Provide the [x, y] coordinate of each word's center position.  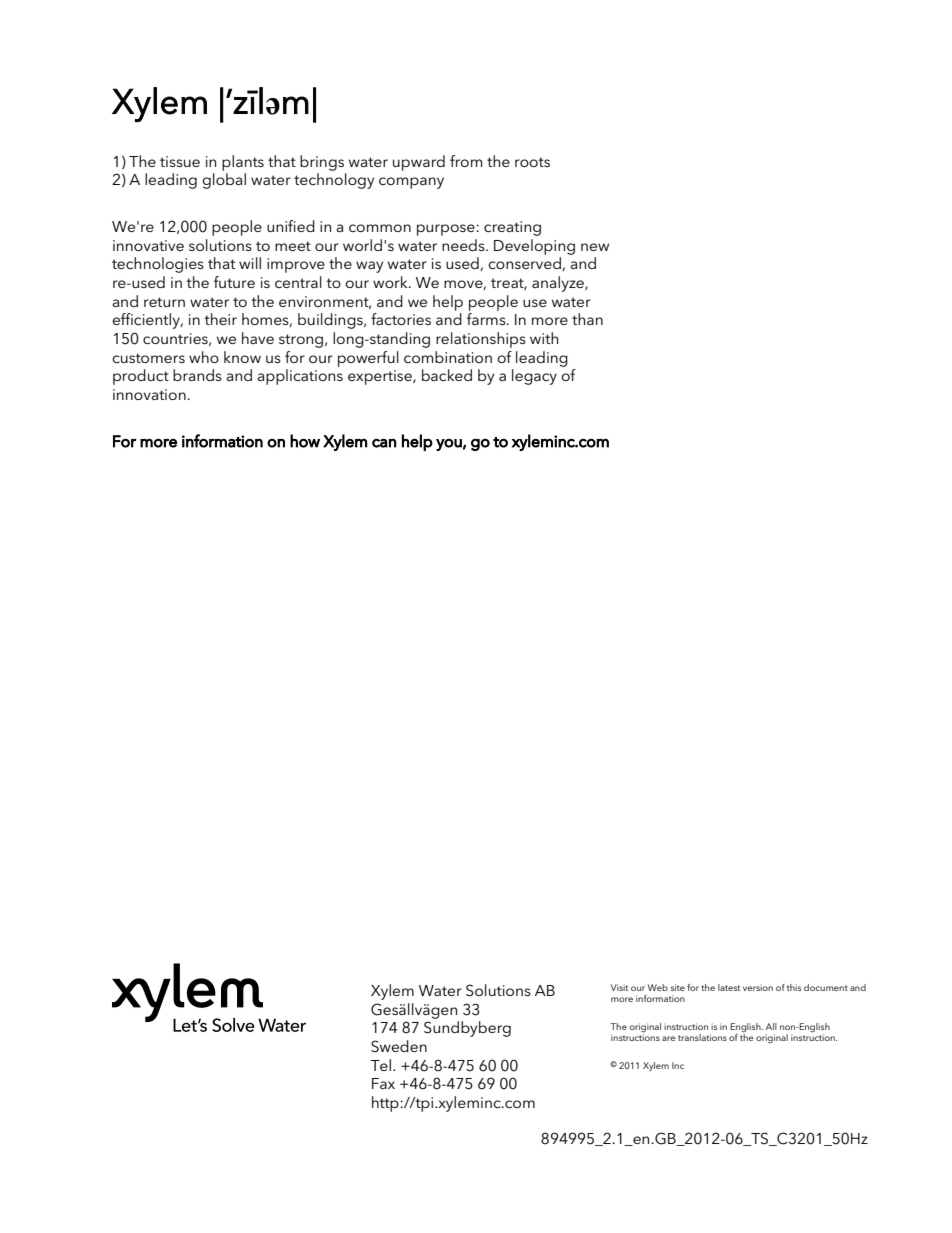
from [466, 161]
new [595, 247]
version [758, 987]
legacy [534, 377]
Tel [380, 1065]
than [587, 319]
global [224, 181]
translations [702, 1037]
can [384, 443]
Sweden [399, 1046]
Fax [383, 1083]
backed [447, 375]
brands [197, 375]
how [305, 441]
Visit [619, 987]
